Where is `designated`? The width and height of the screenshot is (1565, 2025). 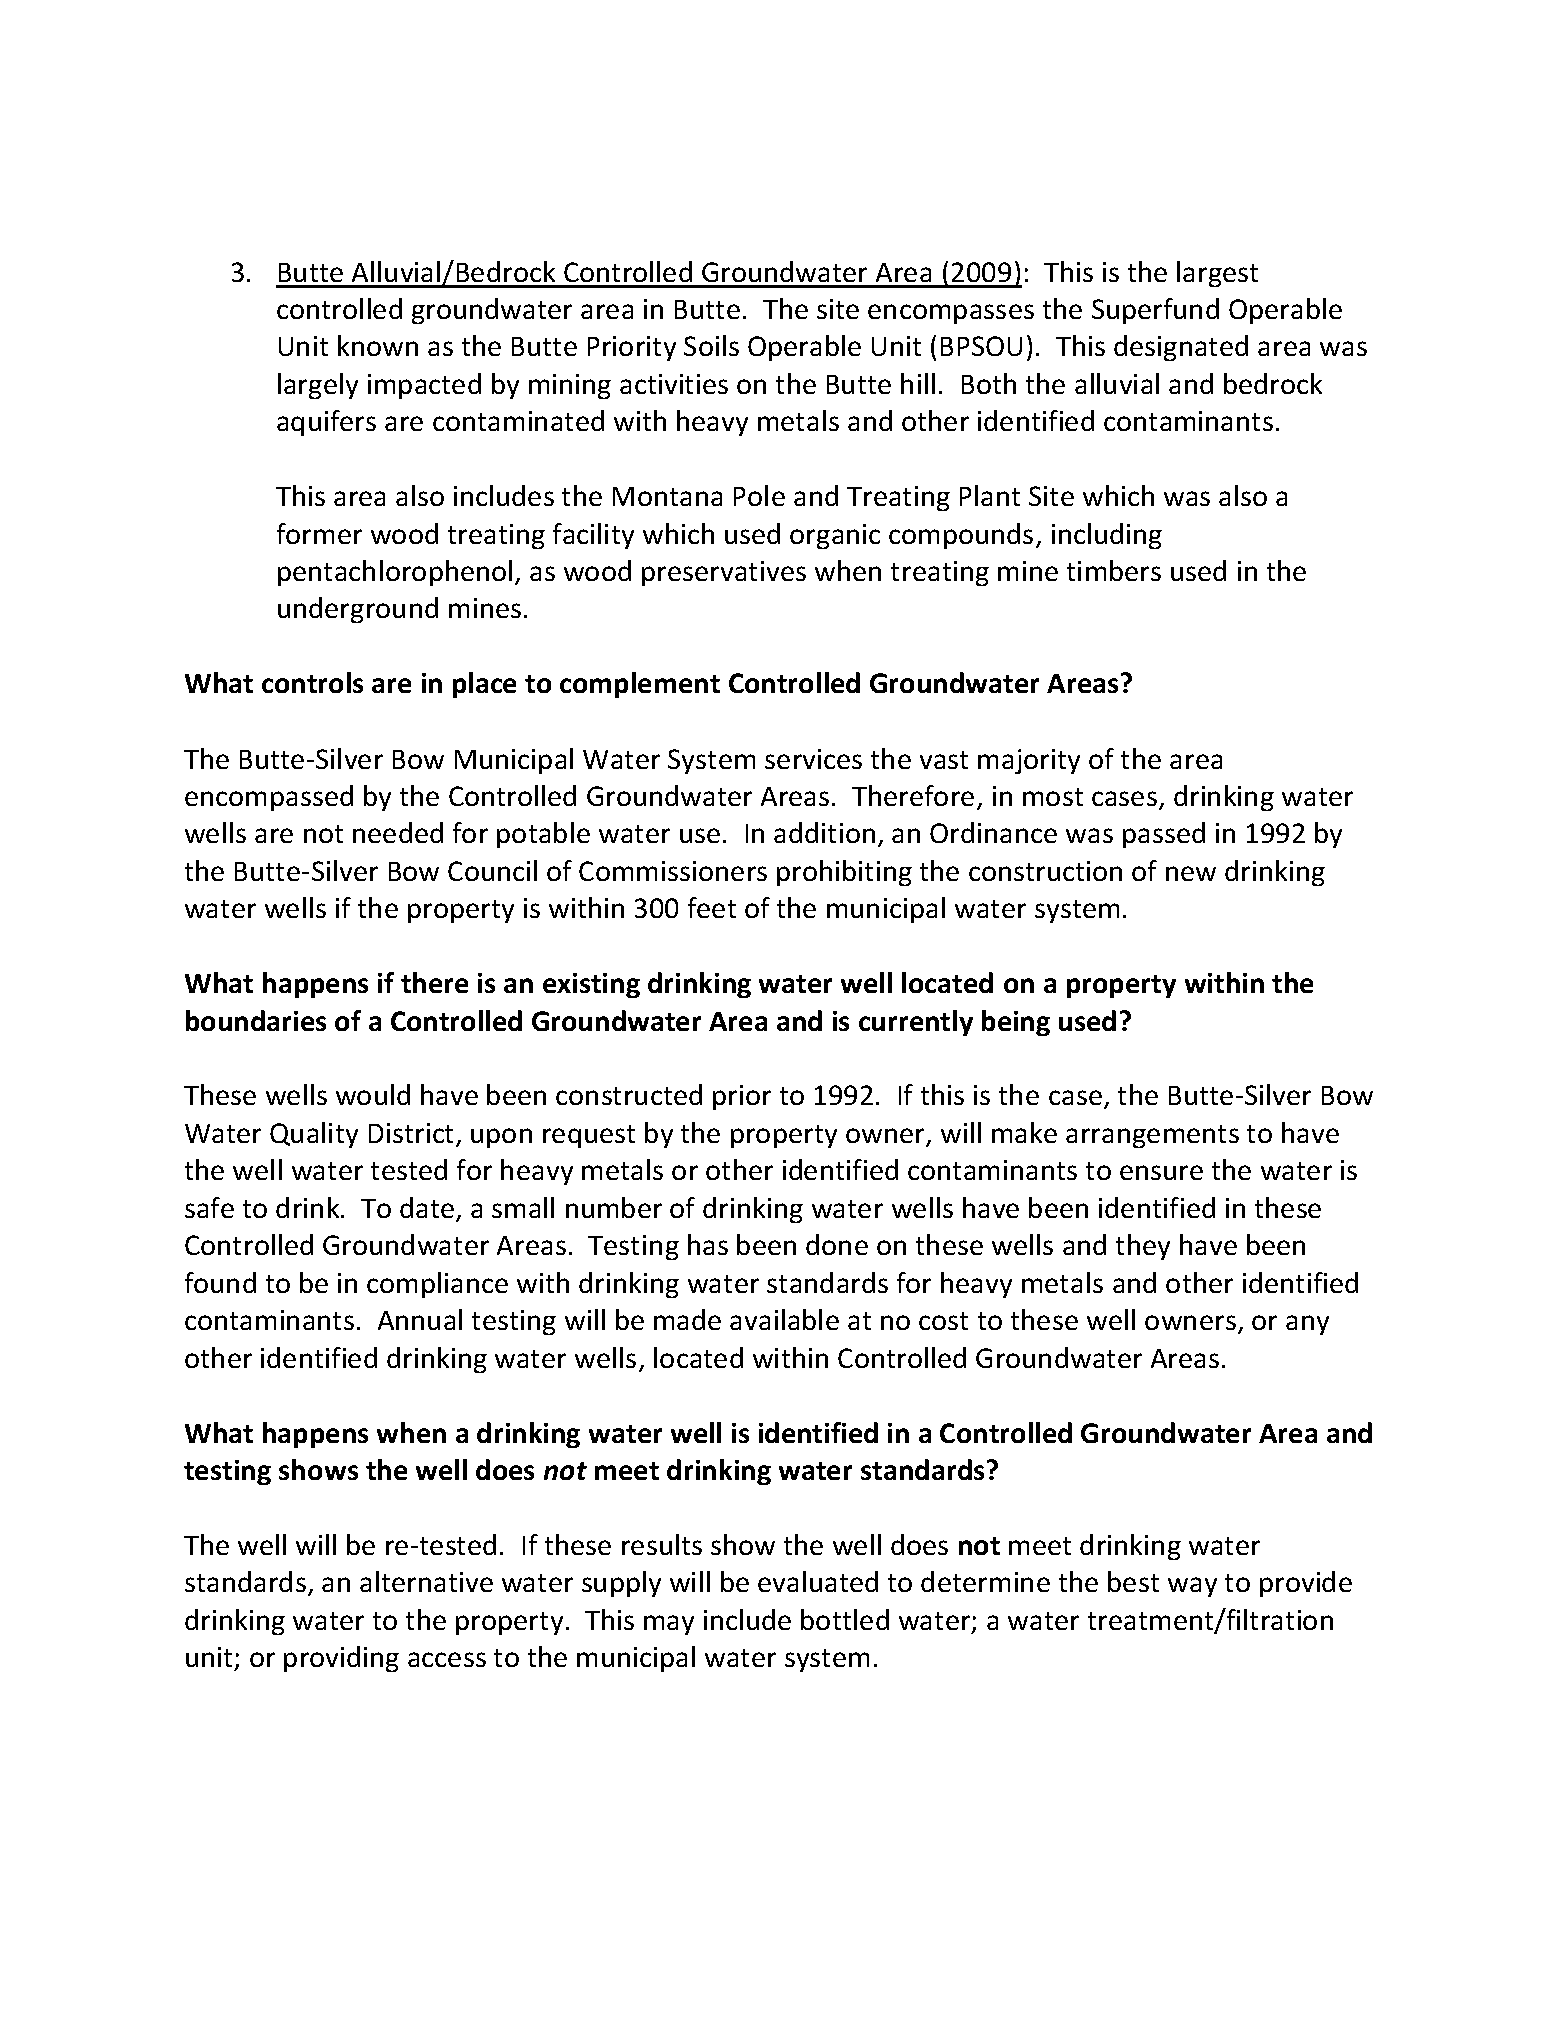 designated is located at coordinates (1181, 348).
